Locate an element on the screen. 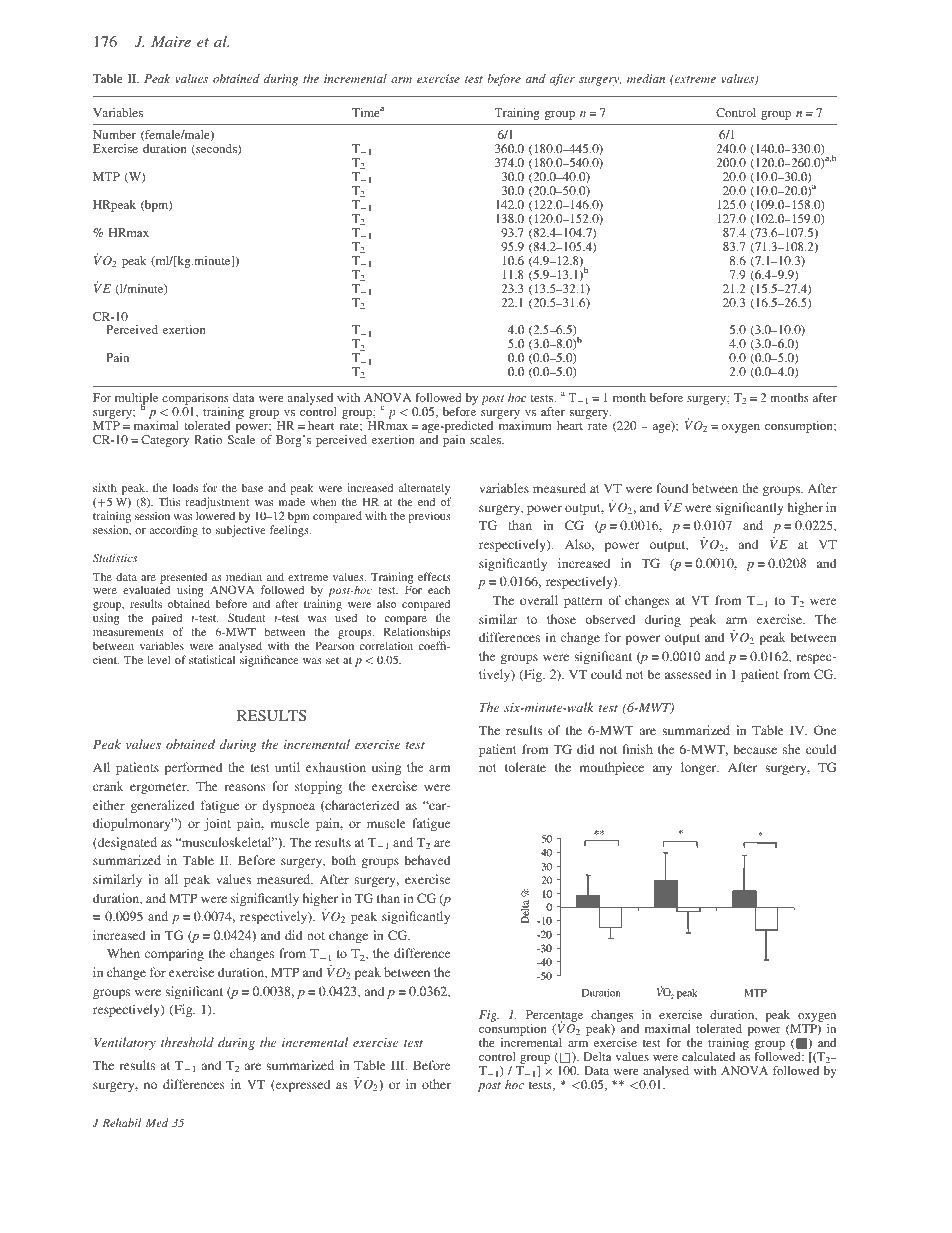 This screenshot has height=1233, width=952. because is located at coordinates (755, 749).
